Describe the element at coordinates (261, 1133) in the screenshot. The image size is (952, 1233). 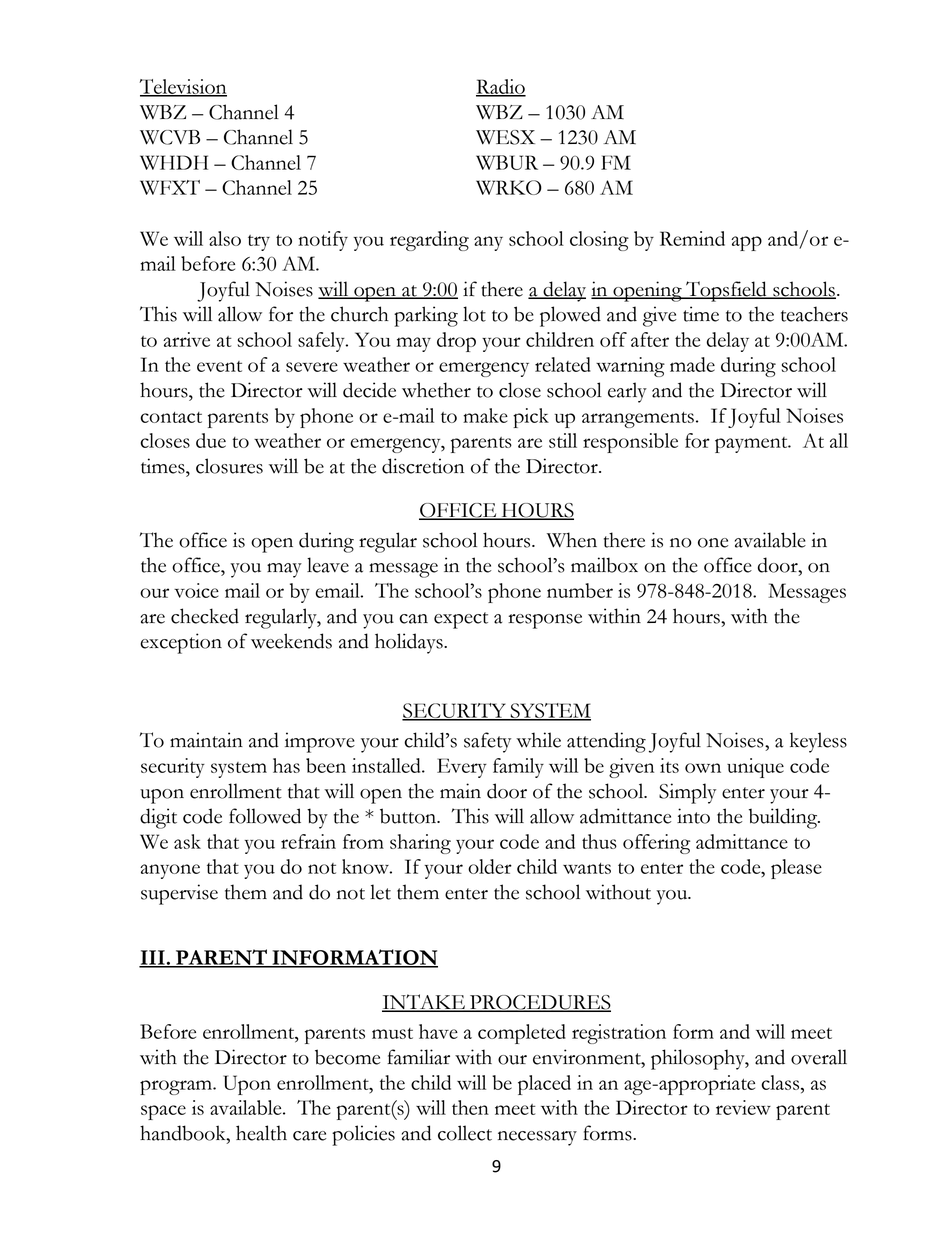
I see `health` at that location.
